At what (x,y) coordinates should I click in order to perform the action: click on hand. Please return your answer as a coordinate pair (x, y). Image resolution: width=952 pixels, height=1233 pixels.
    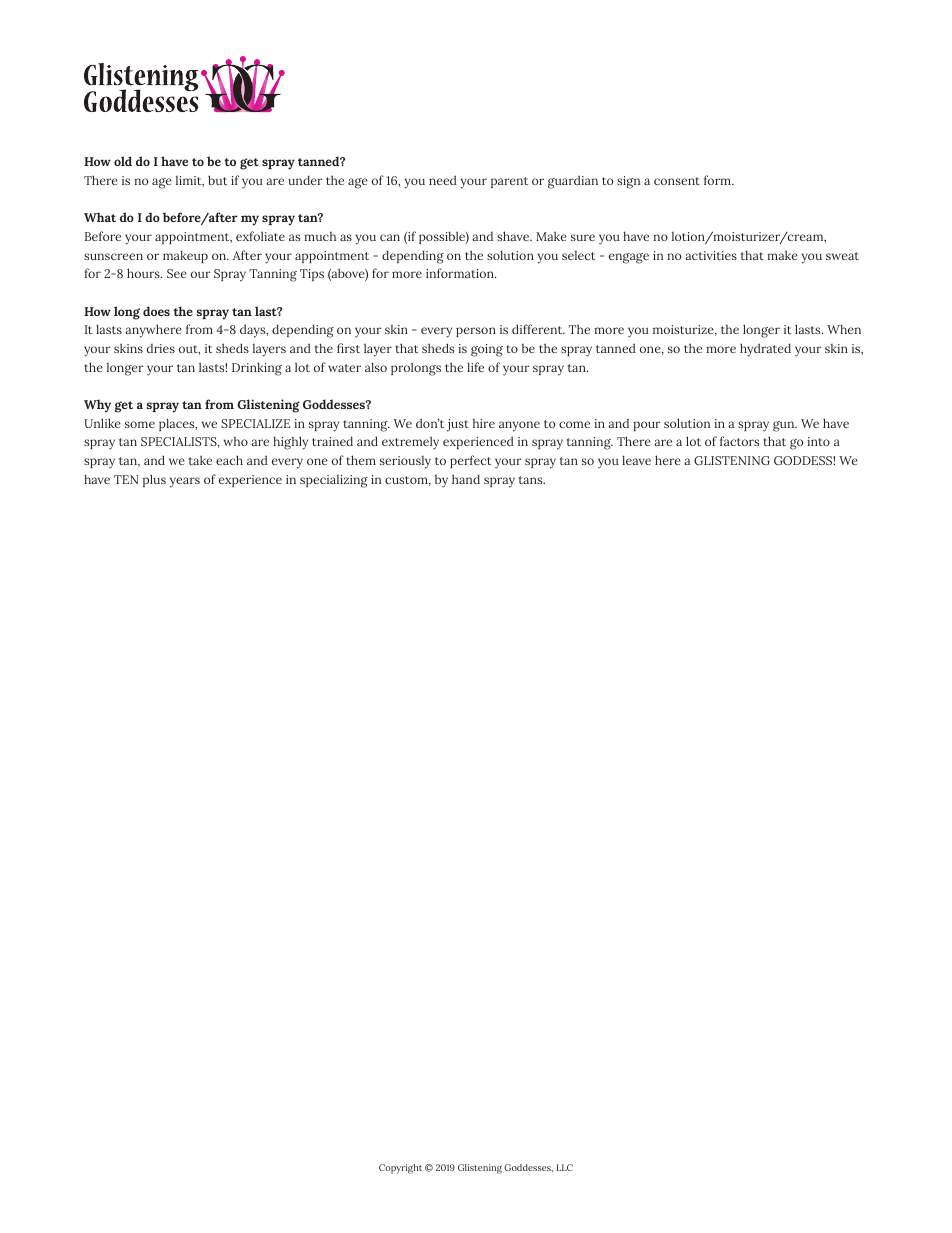
    Looking at the image, I should click on (466, 479).
